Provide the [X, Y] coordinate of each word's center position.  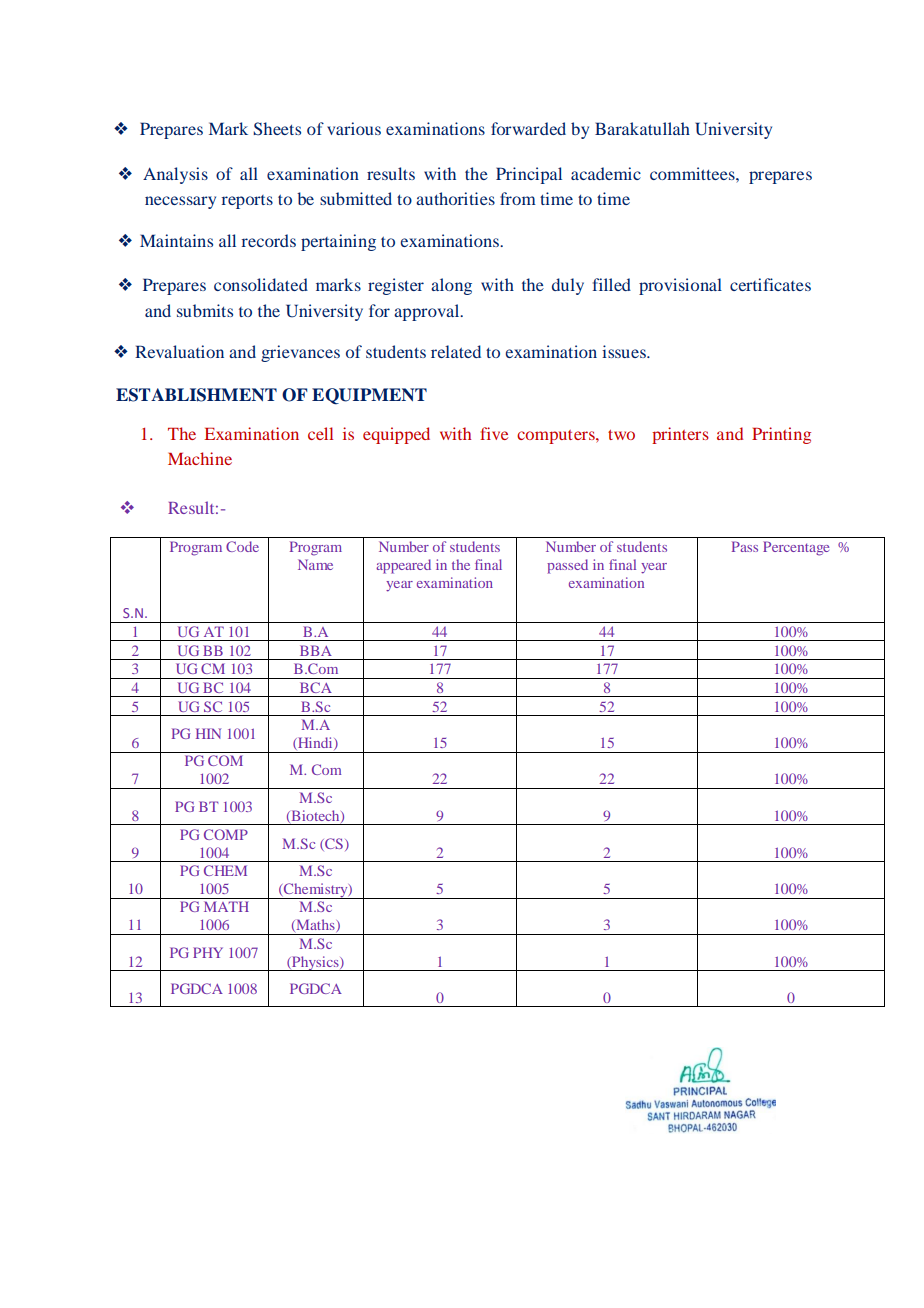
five [494, 433]
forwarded [528, 128]
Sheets [277, 129]
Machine [200, 458]
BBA [316, 650]
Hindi [315, 743]
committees [693, 173]
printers [680, 435]
